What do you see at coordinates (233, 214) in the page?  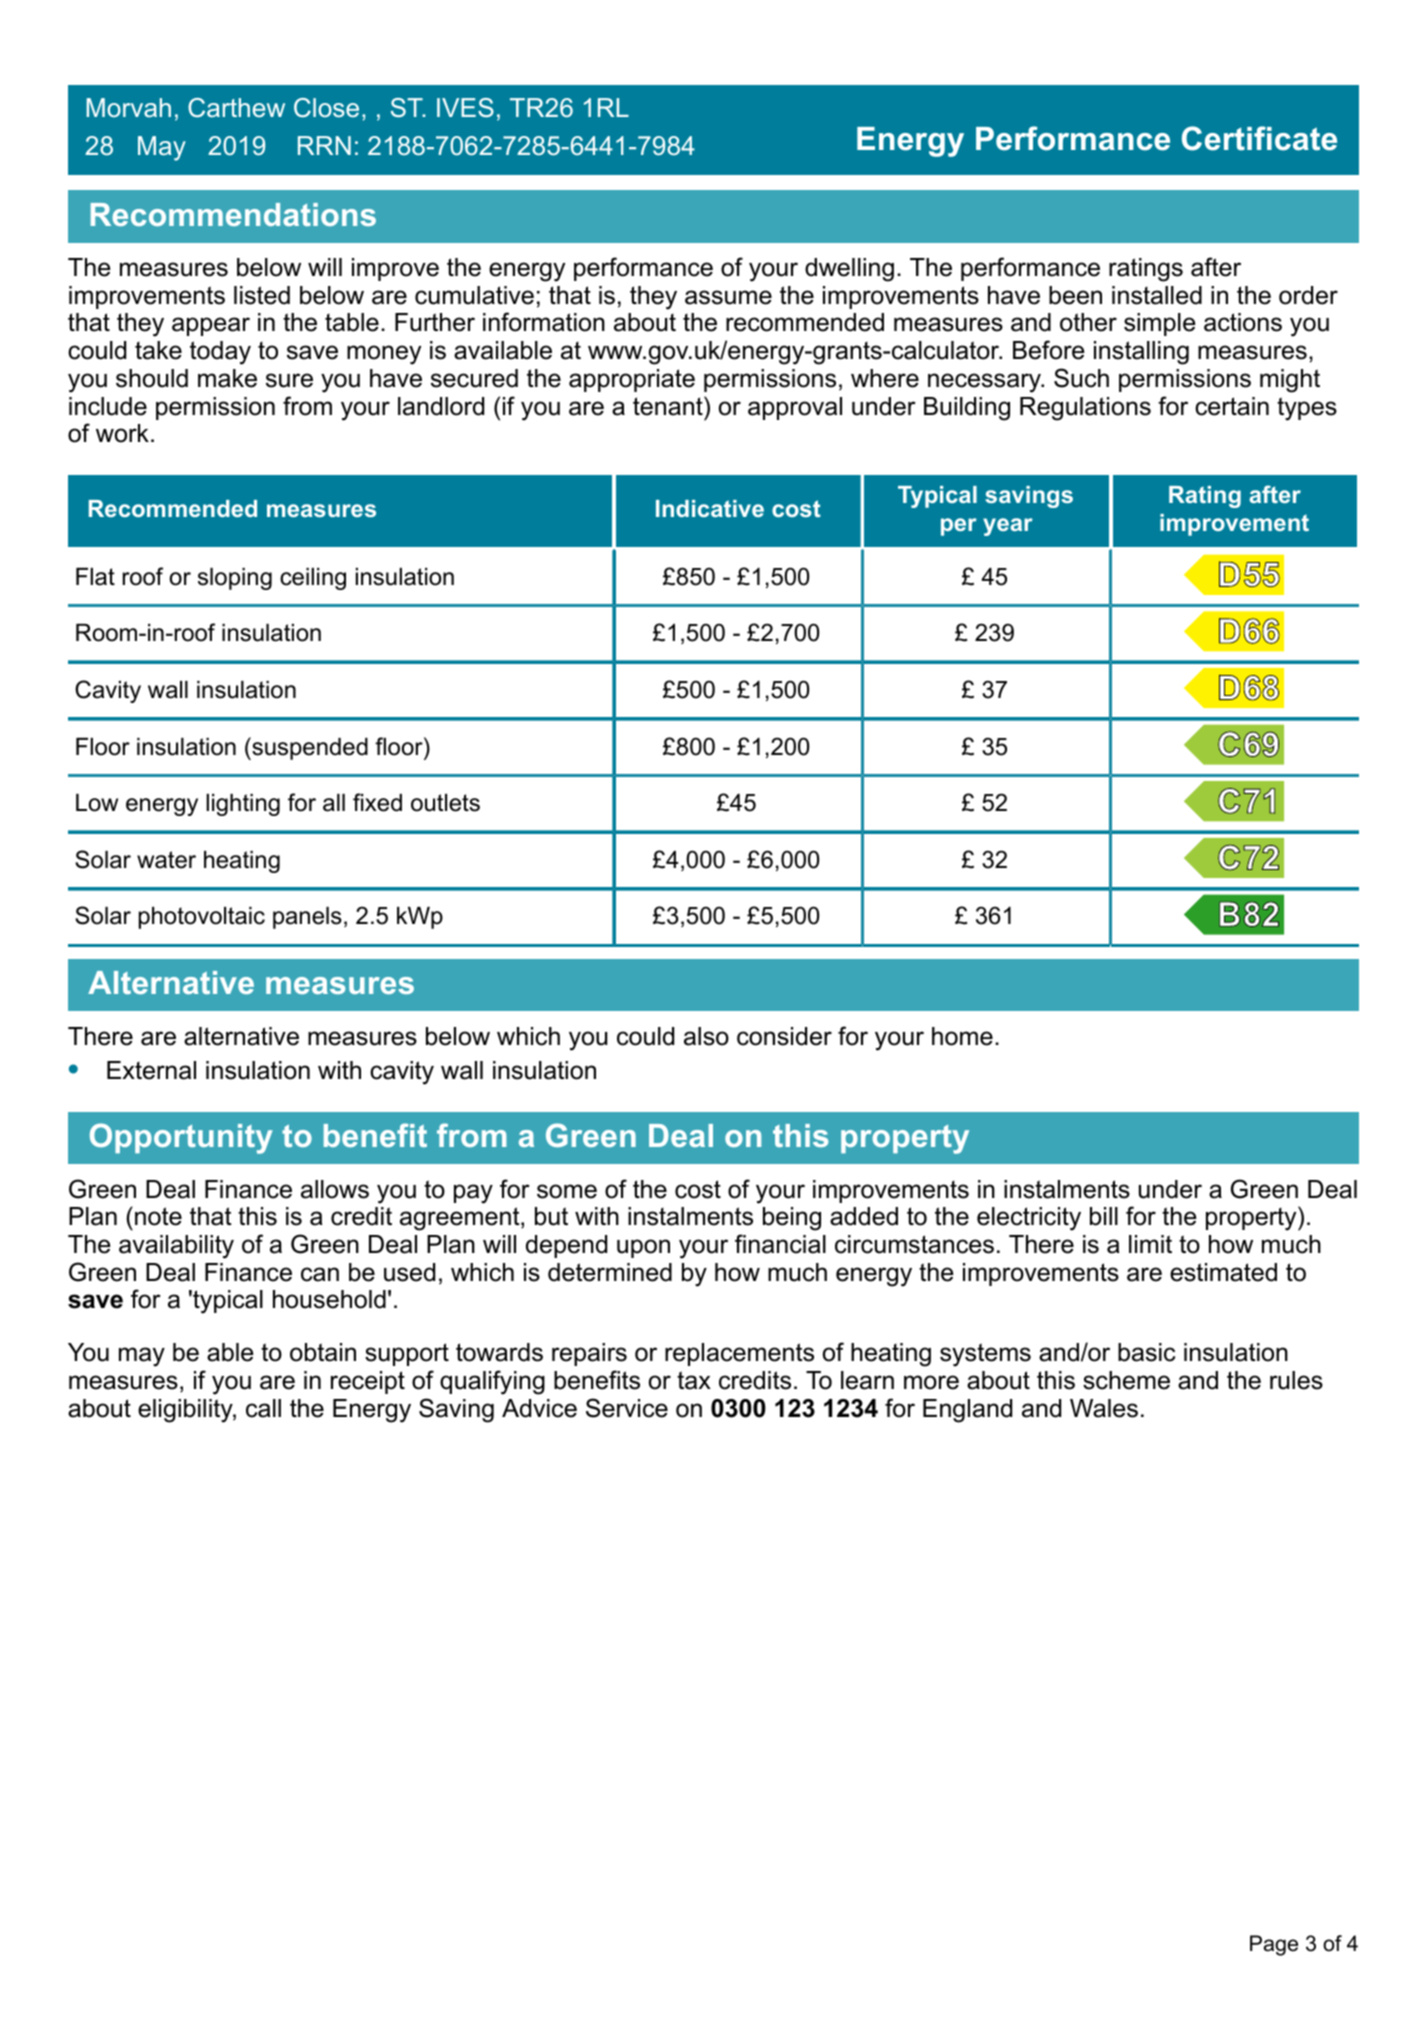 I see `Recommendations` at bounding box center [233, 214].
